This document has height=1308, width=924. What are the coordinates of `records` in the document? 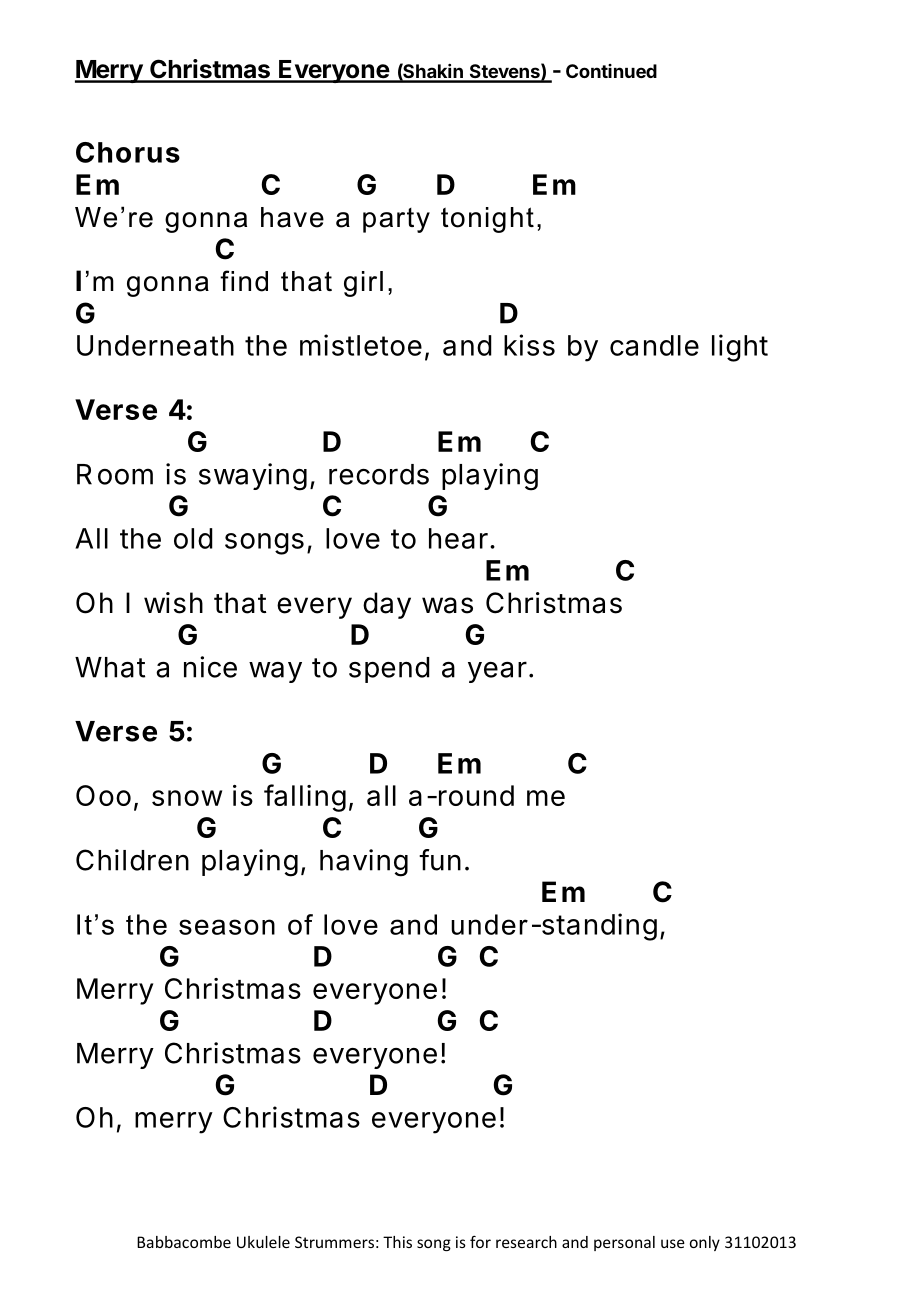 It's located at (379, 474).
